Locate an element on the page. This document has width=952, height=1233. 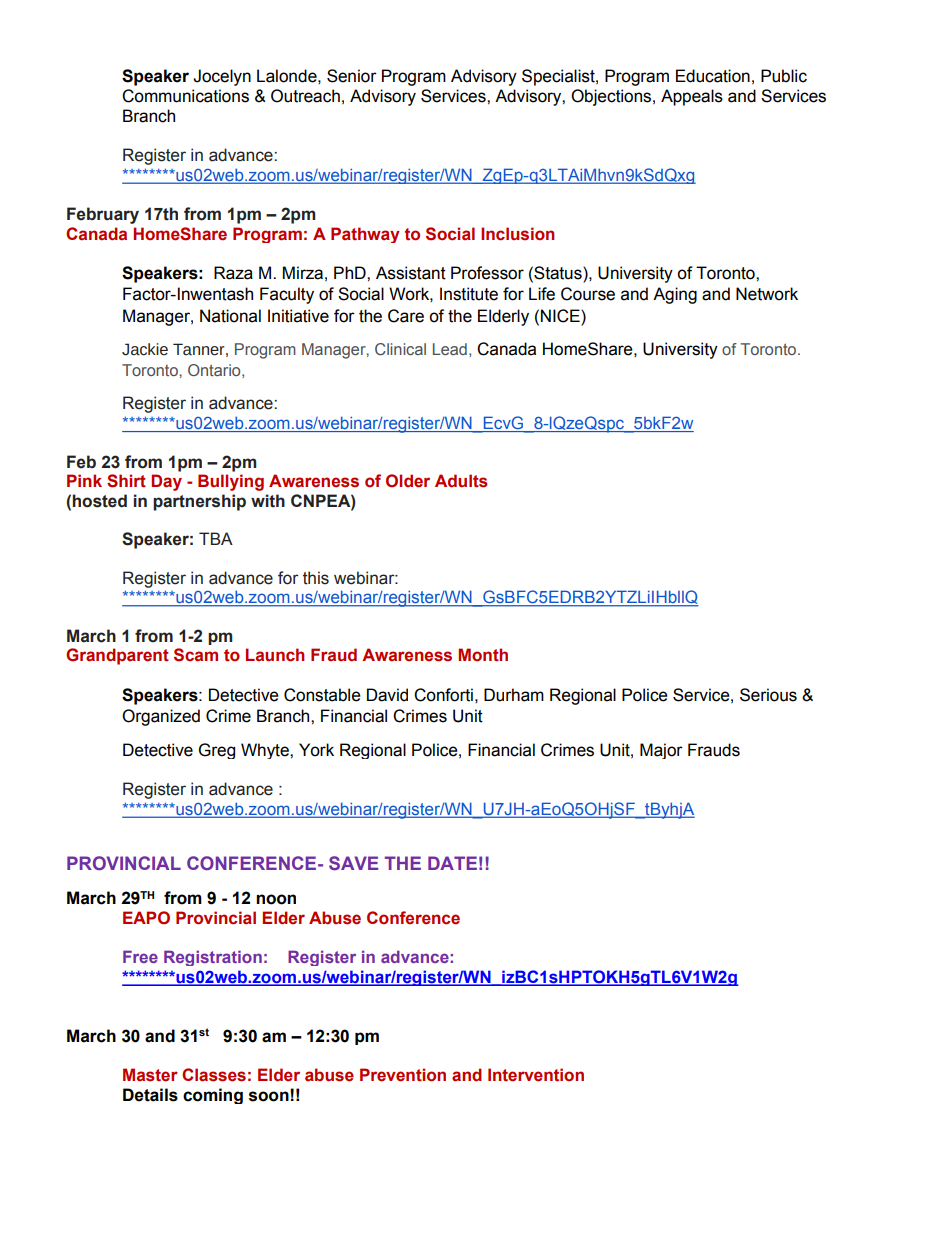
Day is located at coordinates (166, 482).
